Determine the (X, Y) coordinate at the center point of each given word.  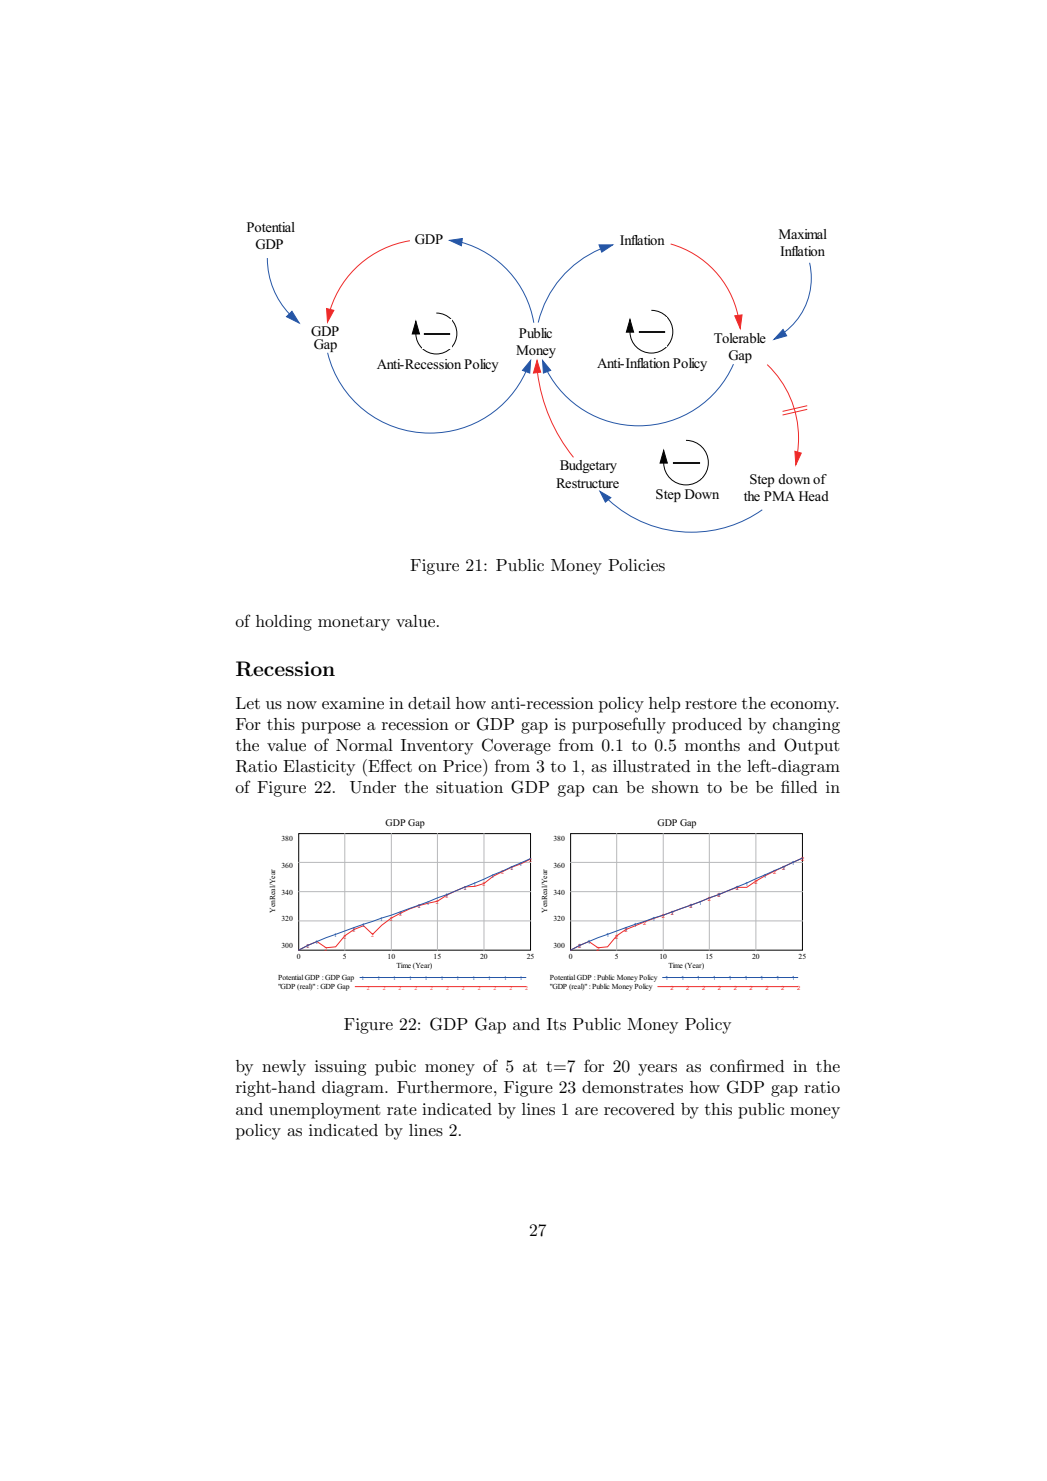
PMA (779, 496)
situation (469, 787)
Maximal (803, 234)
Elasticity (319, 768)
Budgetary (588, 466)
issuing (340, 1068)
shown (675, 787)
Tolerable (740, 338)
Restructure (587, 483)
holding (284, 623)
